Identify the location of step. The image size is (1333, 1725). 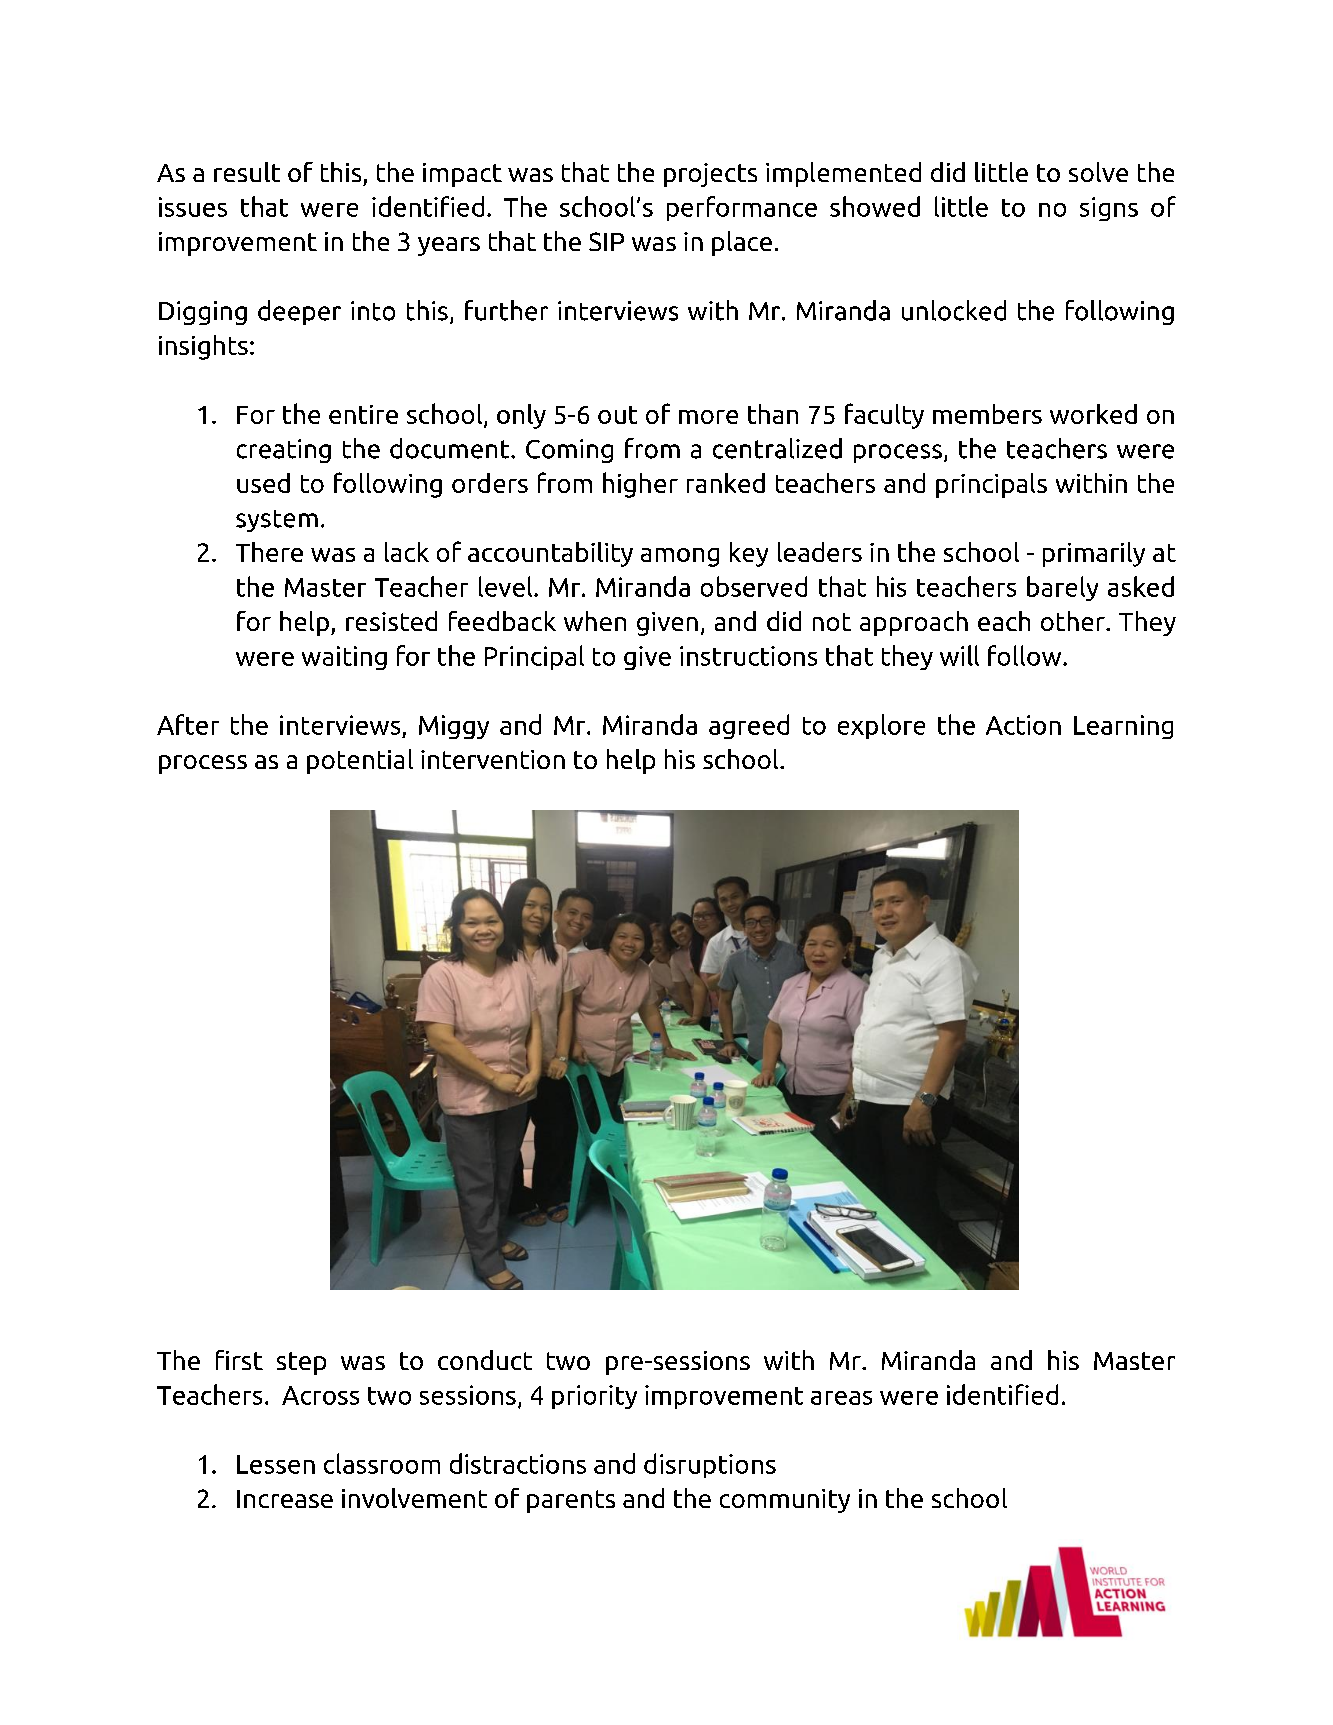
(301, 1363).
